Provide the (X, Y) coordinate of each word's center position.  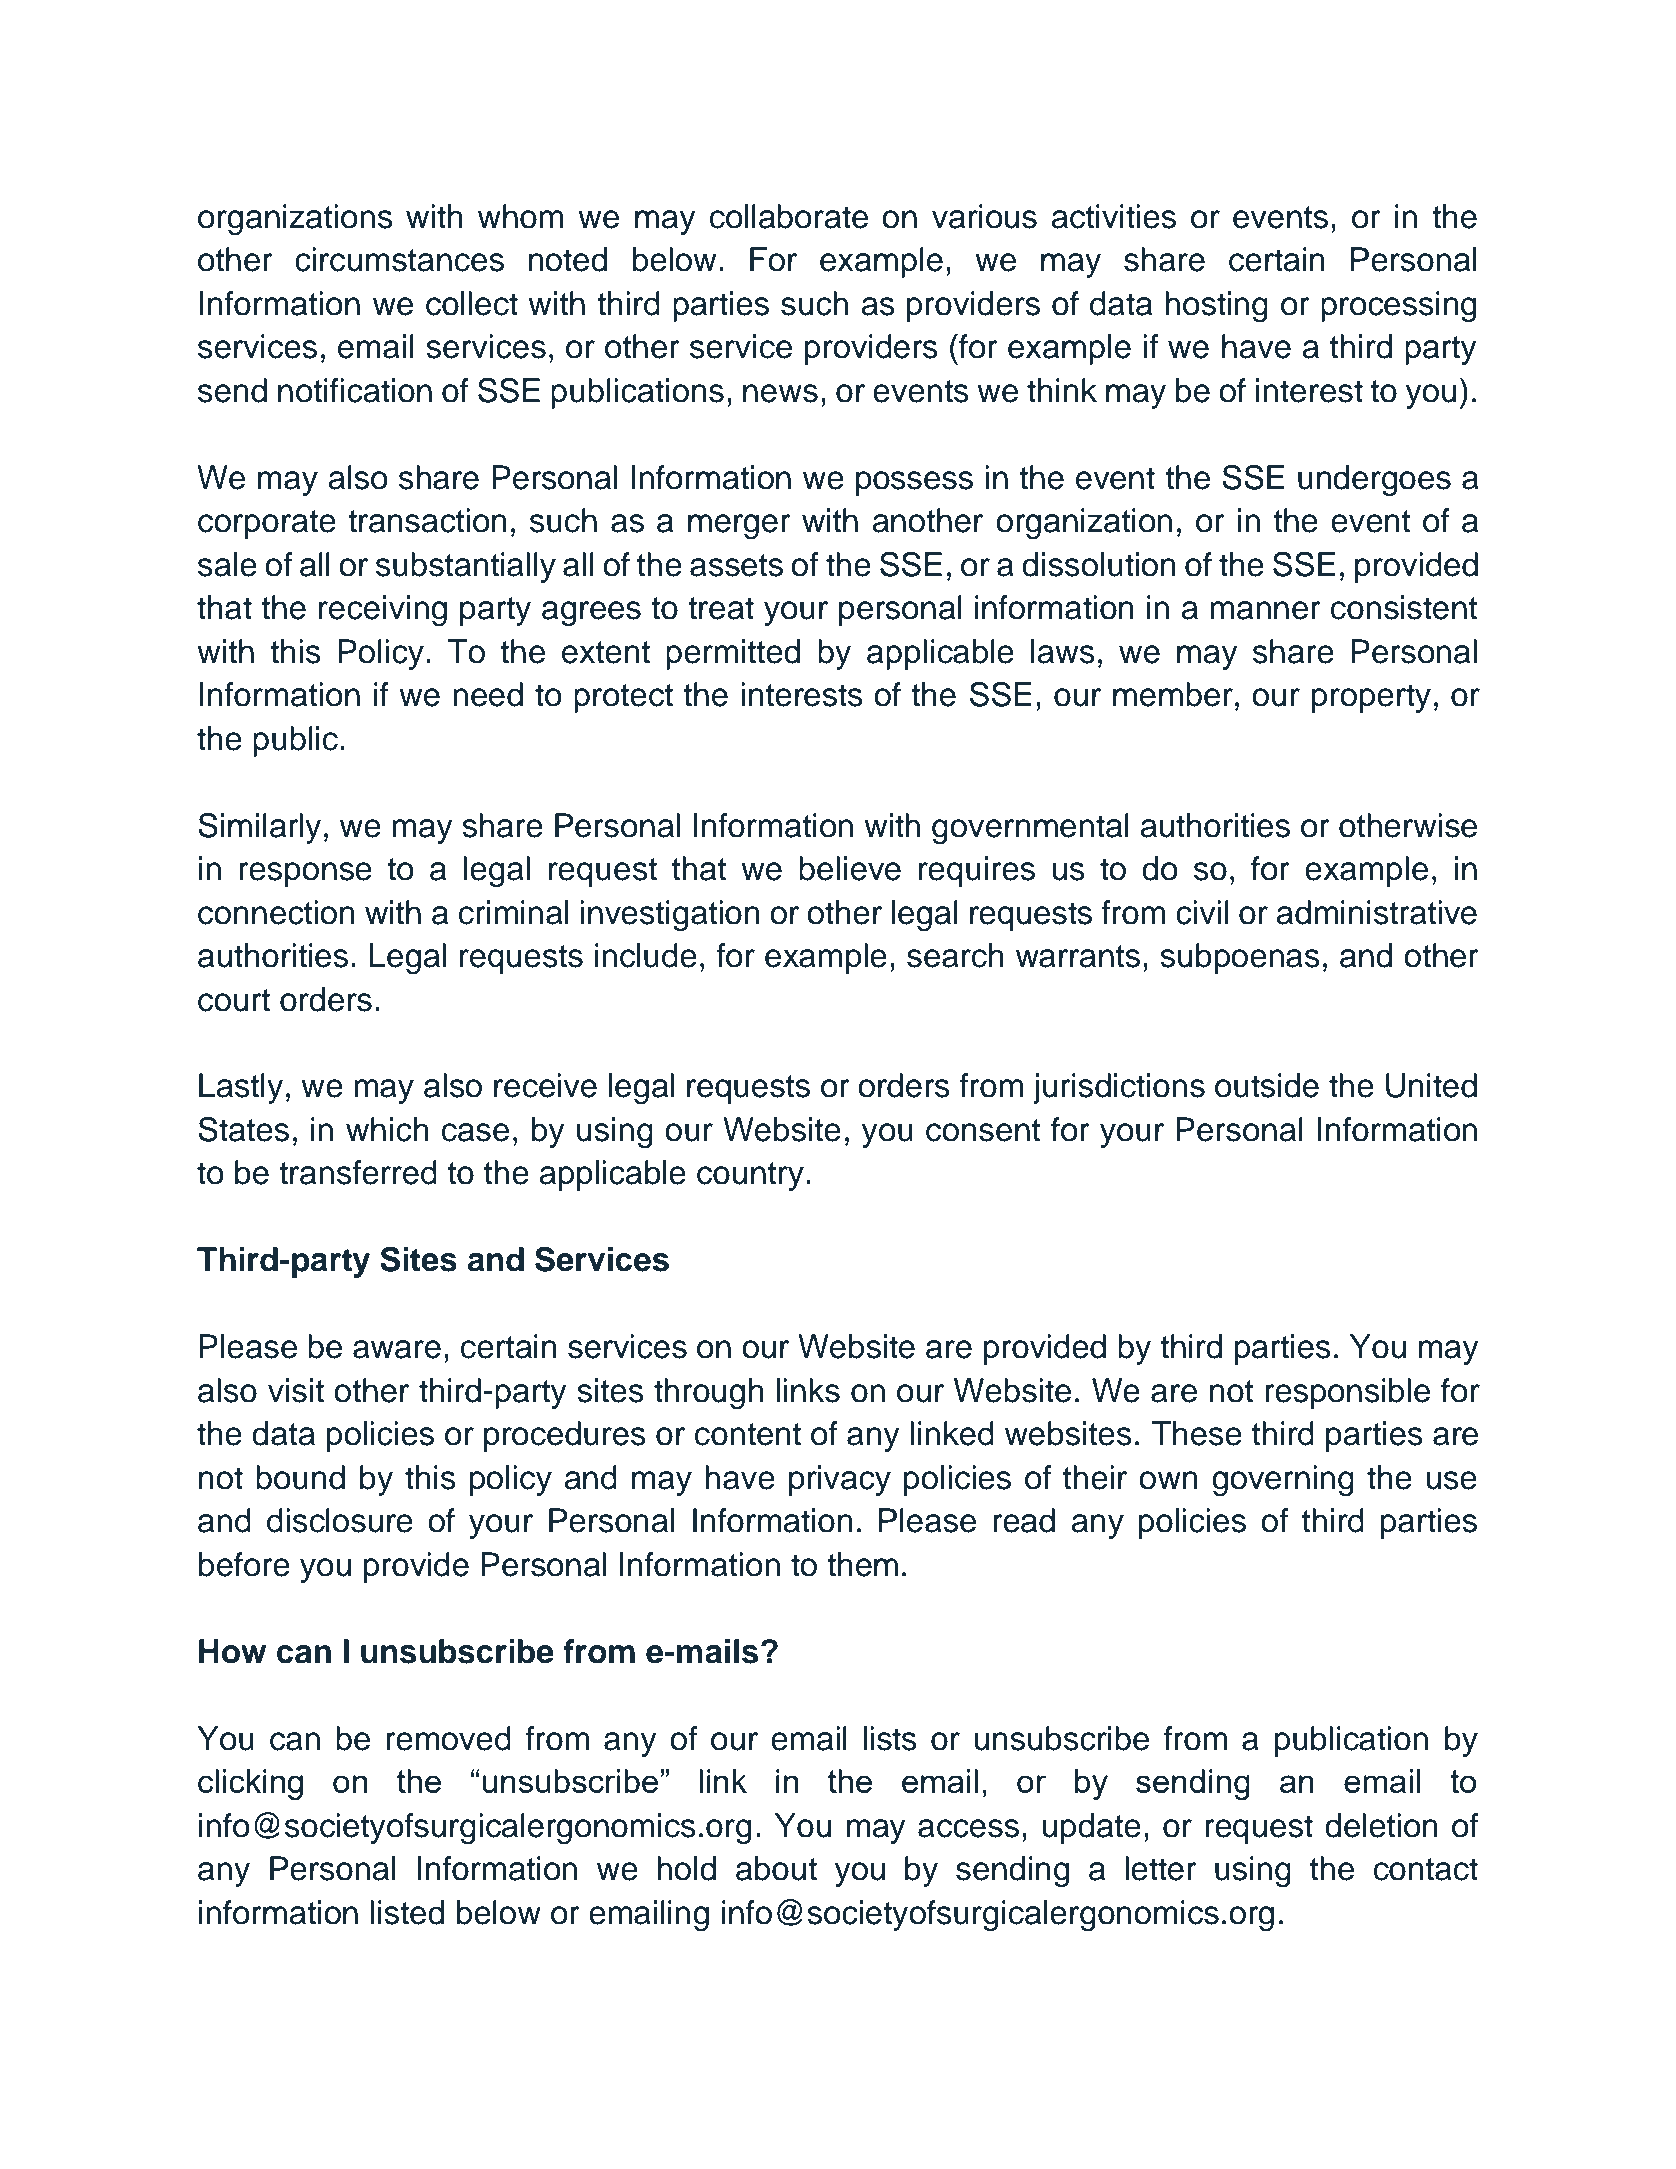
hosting (1216, 307)
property (1371, 698)
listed (407, 1912)
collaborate (789, 216)
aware (397, 1349)
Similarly (259, 828)
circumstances (399, 259)
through (709, 1394)
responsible (1347, 1393)
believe (850, 868)
